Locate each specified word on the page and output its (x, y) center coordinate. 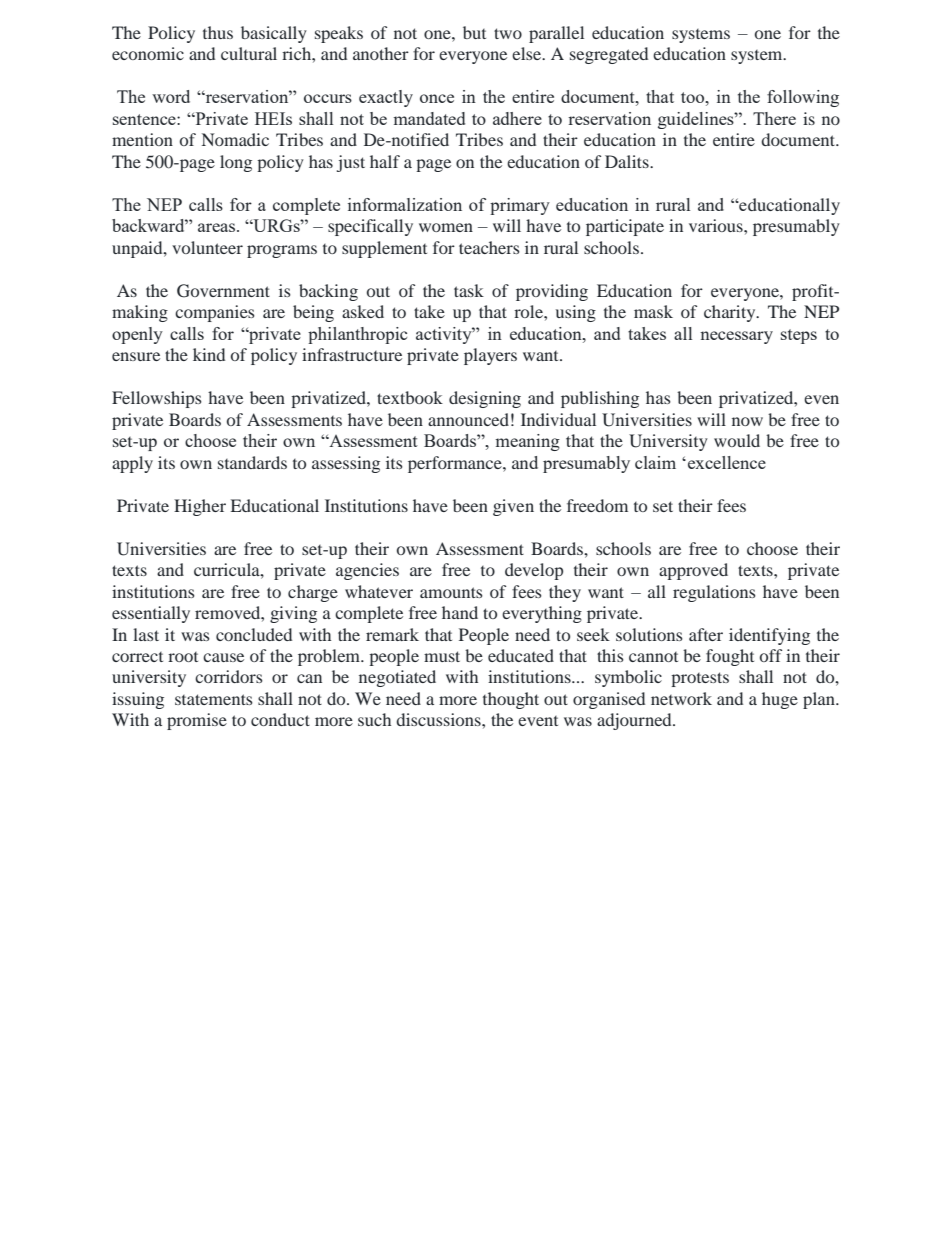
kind (209, 354)
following (803, 98)
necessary (736, 337)
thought (511, 700)
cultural (249, 53)
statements (214, 699)
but (474, 32)
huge (780, 700)
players (490, 356)
